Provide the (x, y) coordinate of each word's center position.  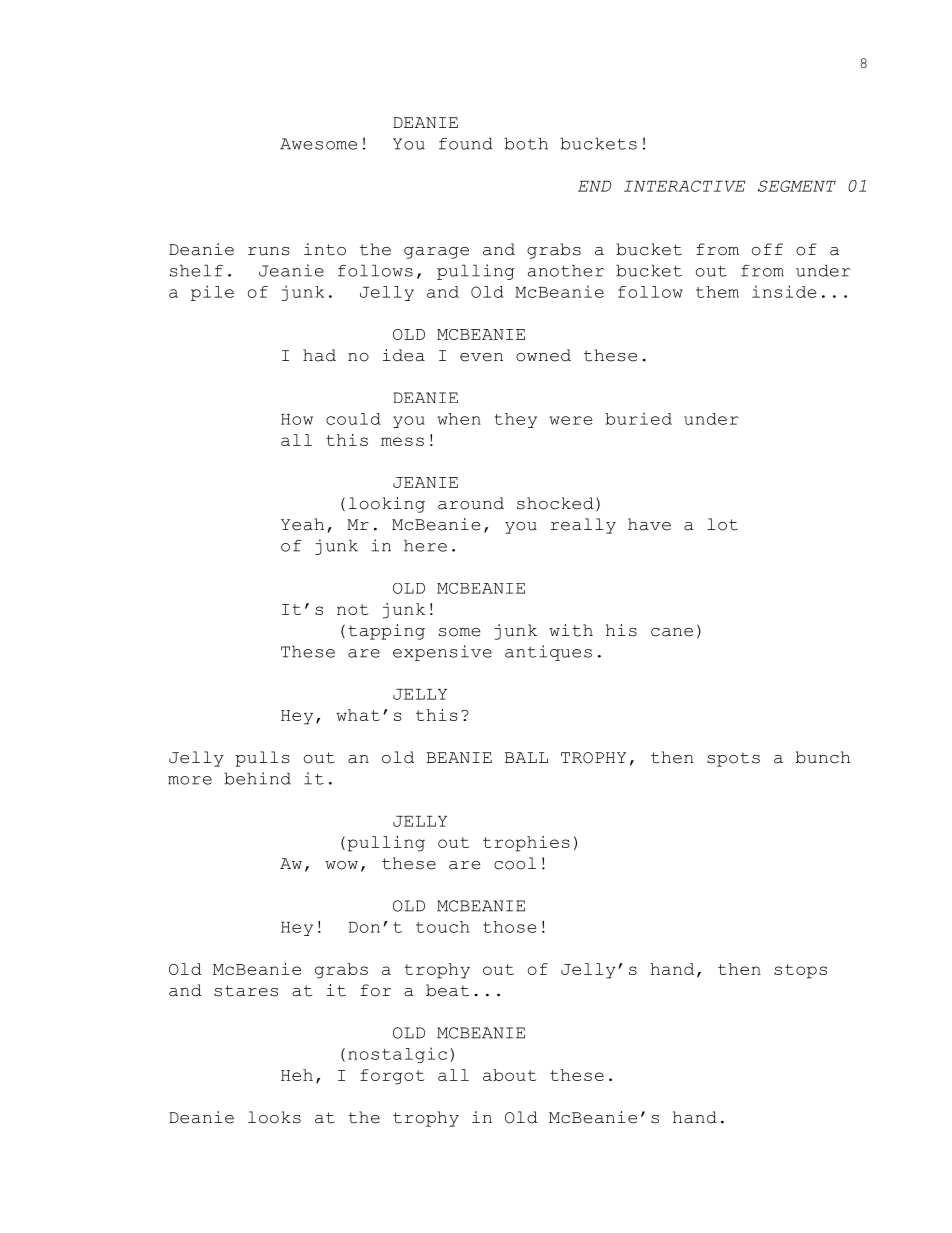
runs (269, 251)
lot (722, 524)
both (526, 143)
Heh (297, 1075)
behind (257, 778)
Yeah (302, 524)
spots (733, 759)
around (471, 503)
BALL (526, 757)
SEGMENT (797, 186)
